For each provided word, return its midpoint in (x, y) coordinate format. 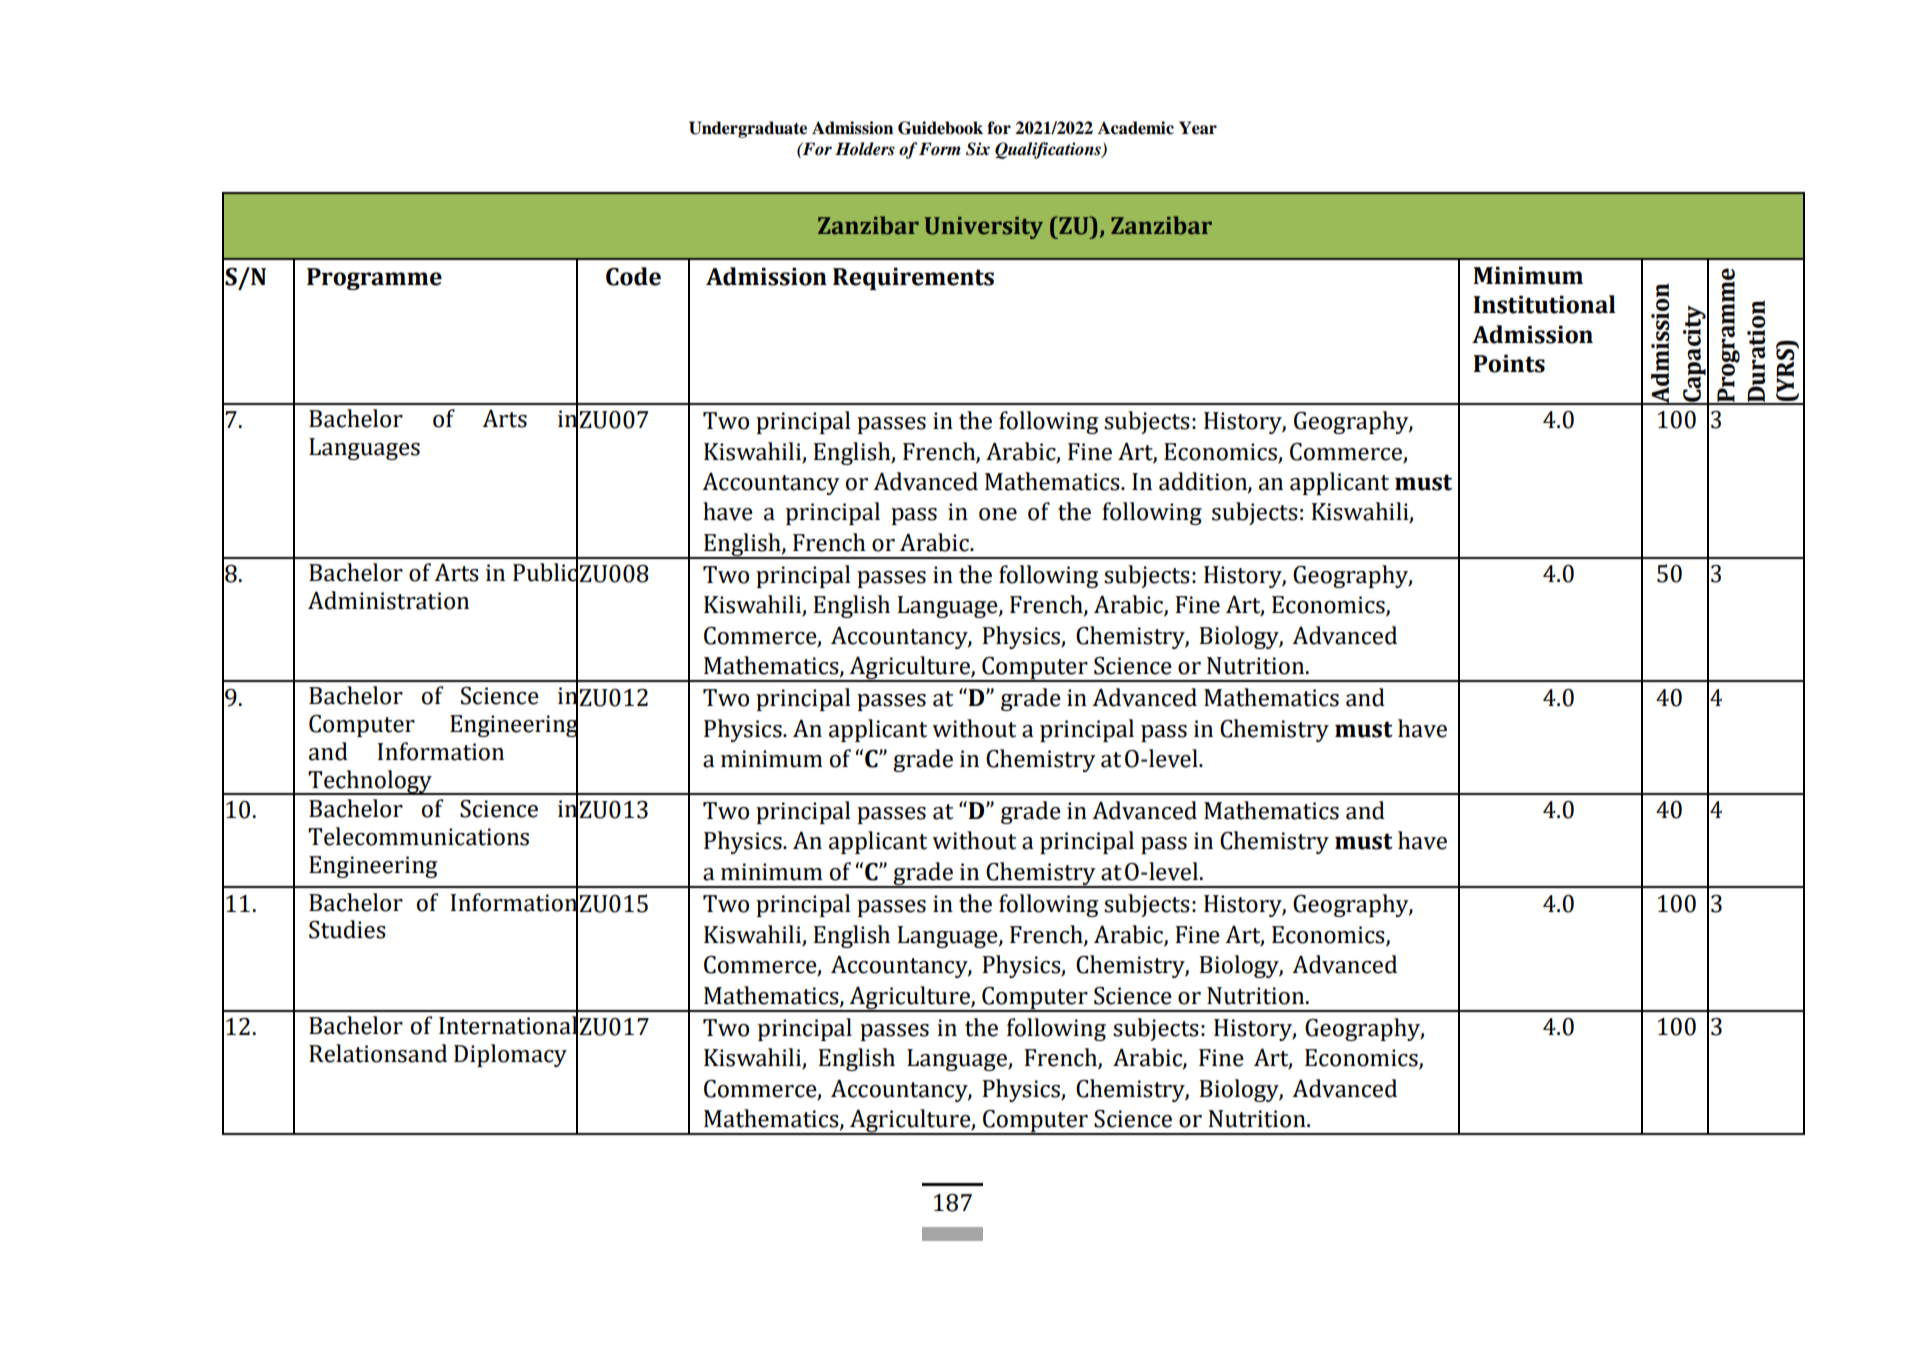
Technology (370, 782)
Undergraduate (748, 129)
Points (1509, 363)
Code (633, 276)
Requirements (913, 278)
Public (545, 572)
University (984, 228)
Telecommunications (418, 836)
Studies (347, 929)
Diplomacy (510, 1055)
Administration (388, 600)
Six (978, 149)
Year (1198, 128)
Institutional (1544, 304)
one (998, 514)
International (508, 1025)
